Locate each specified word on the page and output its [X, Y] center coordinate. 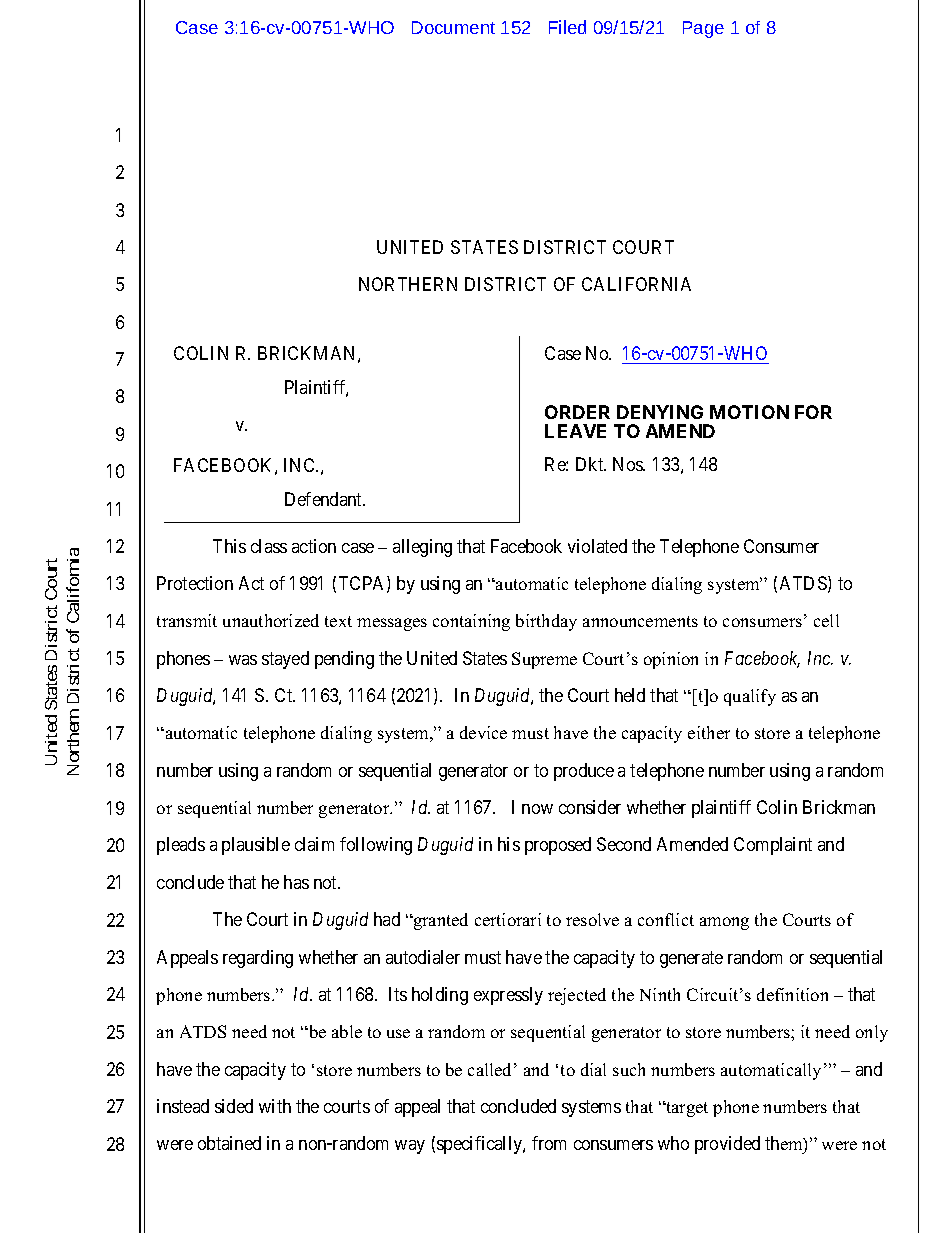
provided [727, 1145]
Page [703, 29]
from [549, 1143]
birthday [546, 622]
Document [453, 27]
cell [826, 620]
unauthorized [271, 620]
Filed [567, 27]
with [275, 1106]
